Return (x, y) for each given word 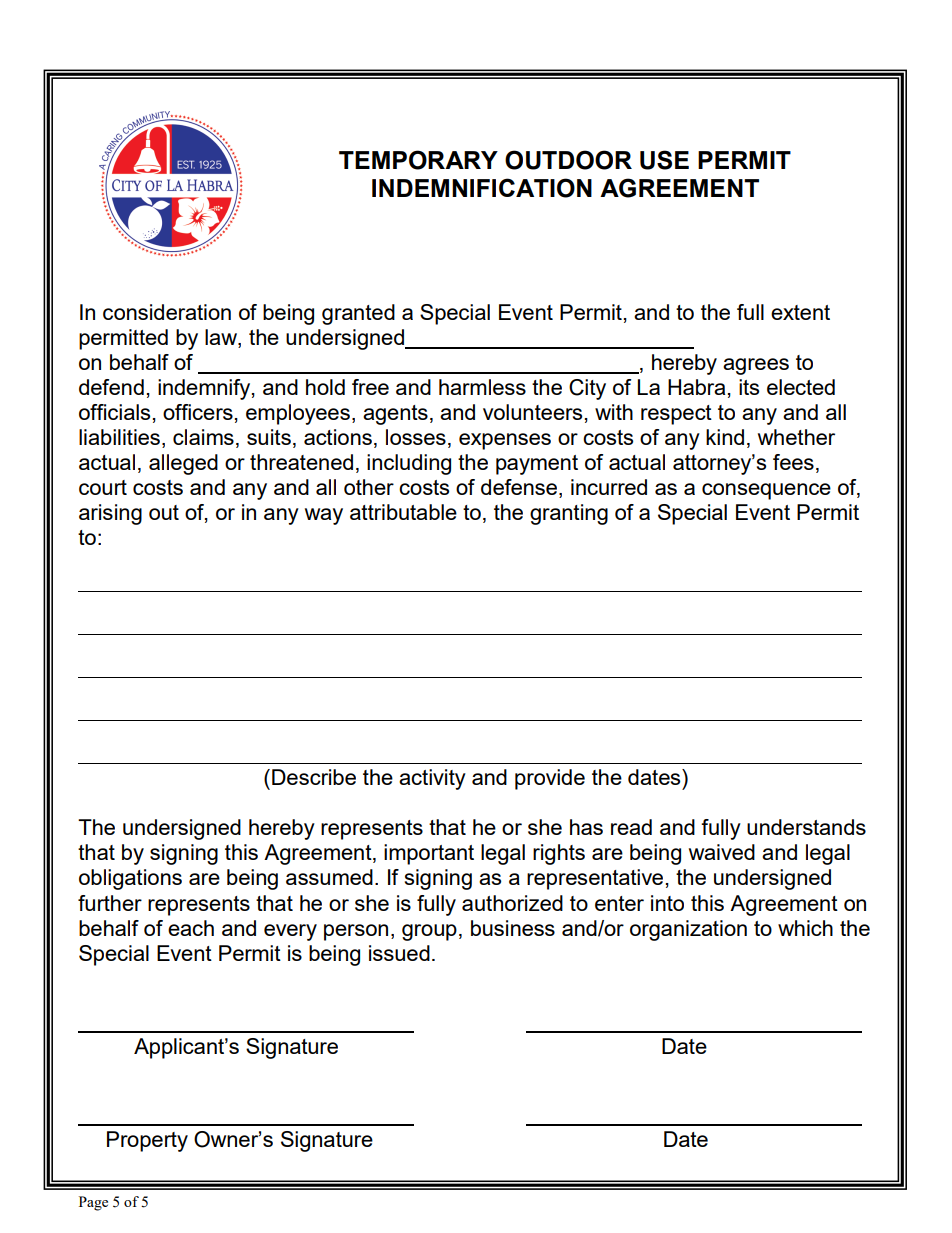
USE (664, 160)
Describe (314, 777)
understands (806, 827)
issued (399, 953)
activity (432, 779)
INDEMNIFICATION (482, 188)
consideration (167, 312)
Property (147, 1141)
